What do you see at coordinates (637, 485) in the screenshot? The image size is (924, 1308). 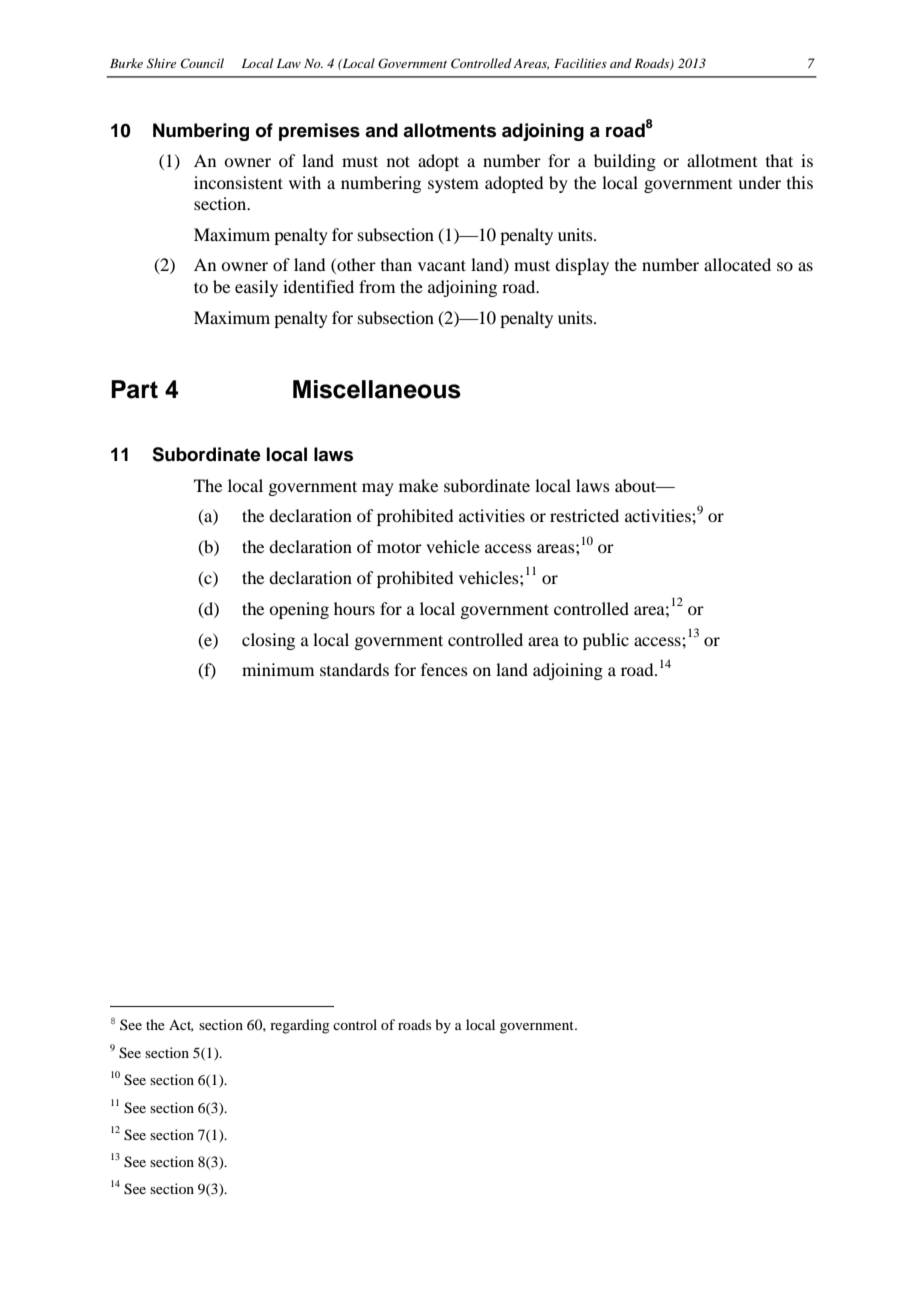 I see `about` at bounding box center [637, 485].
